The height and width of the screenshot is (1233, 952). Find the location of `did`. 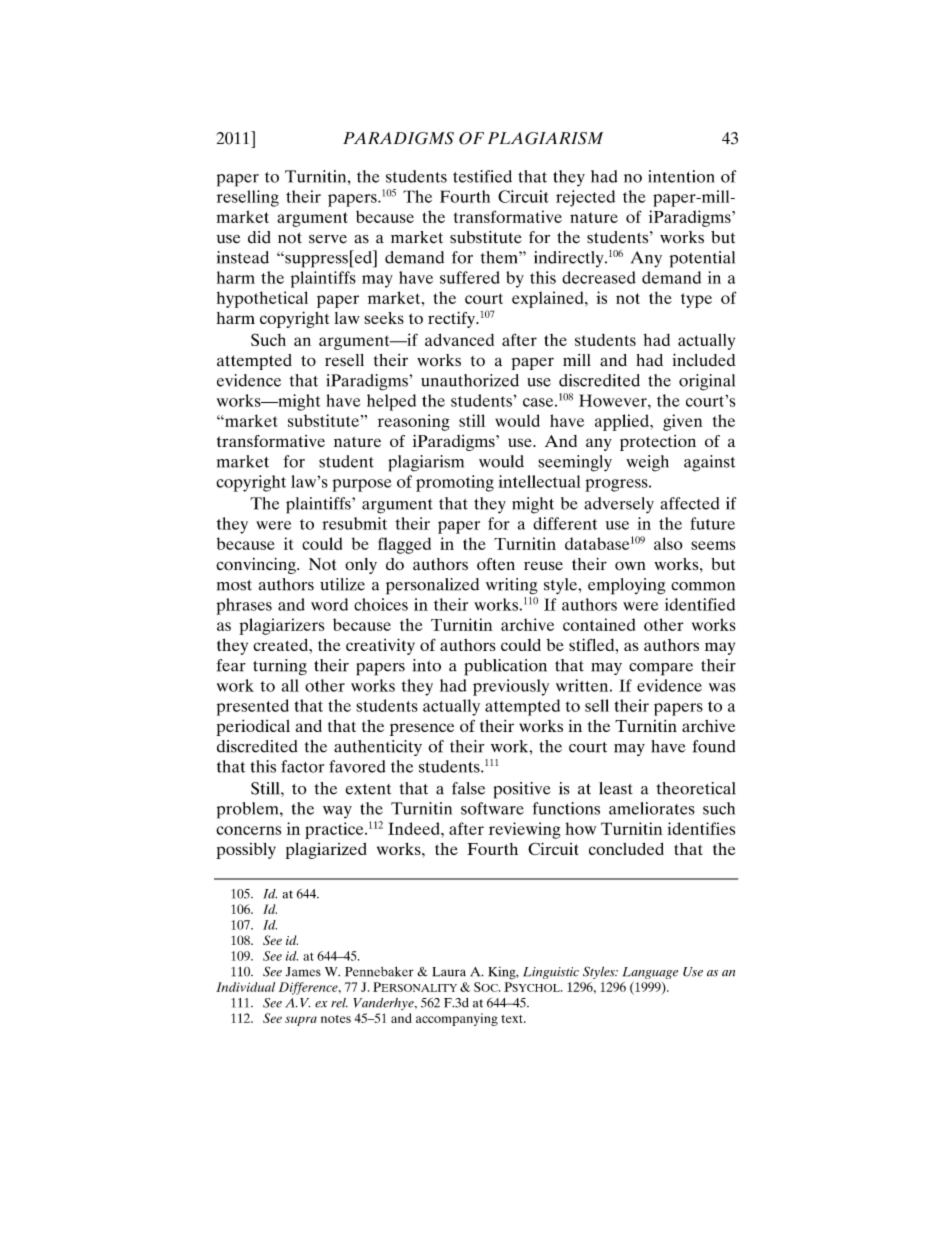

did is located at coordinates (259, 237).
